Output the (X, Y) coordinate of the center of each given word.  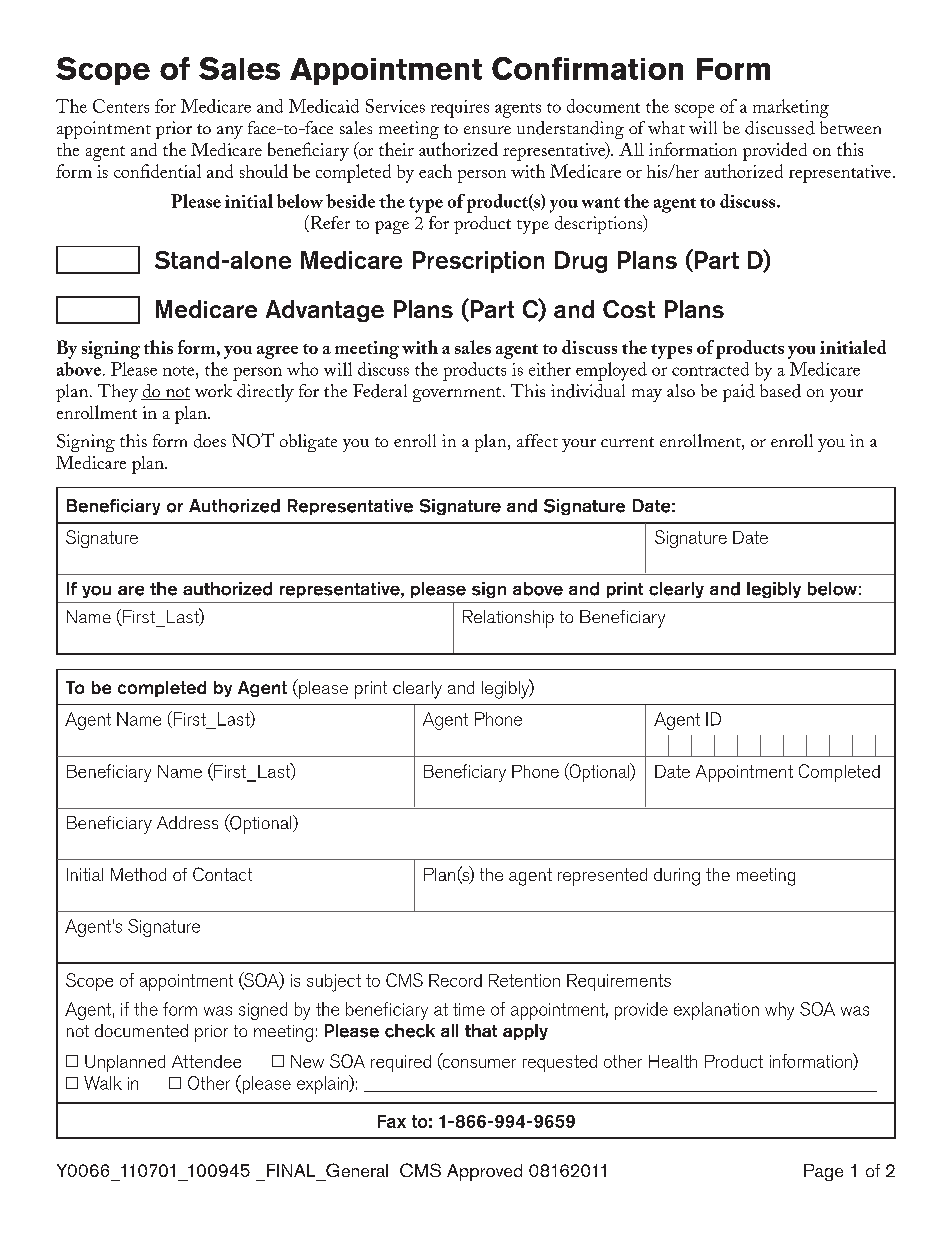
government (458, 394)
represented (602, 877)
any (230, 132)
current (627, 442)
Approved (484, 1172)
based (780, 391)
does (210, 441)
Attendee (206, 1061)
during (677, 877)
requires (460, 109)
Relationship (508, 619)
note (180, 371)
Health (673, 1061)
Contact (222, 874)
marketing (791, 108)
